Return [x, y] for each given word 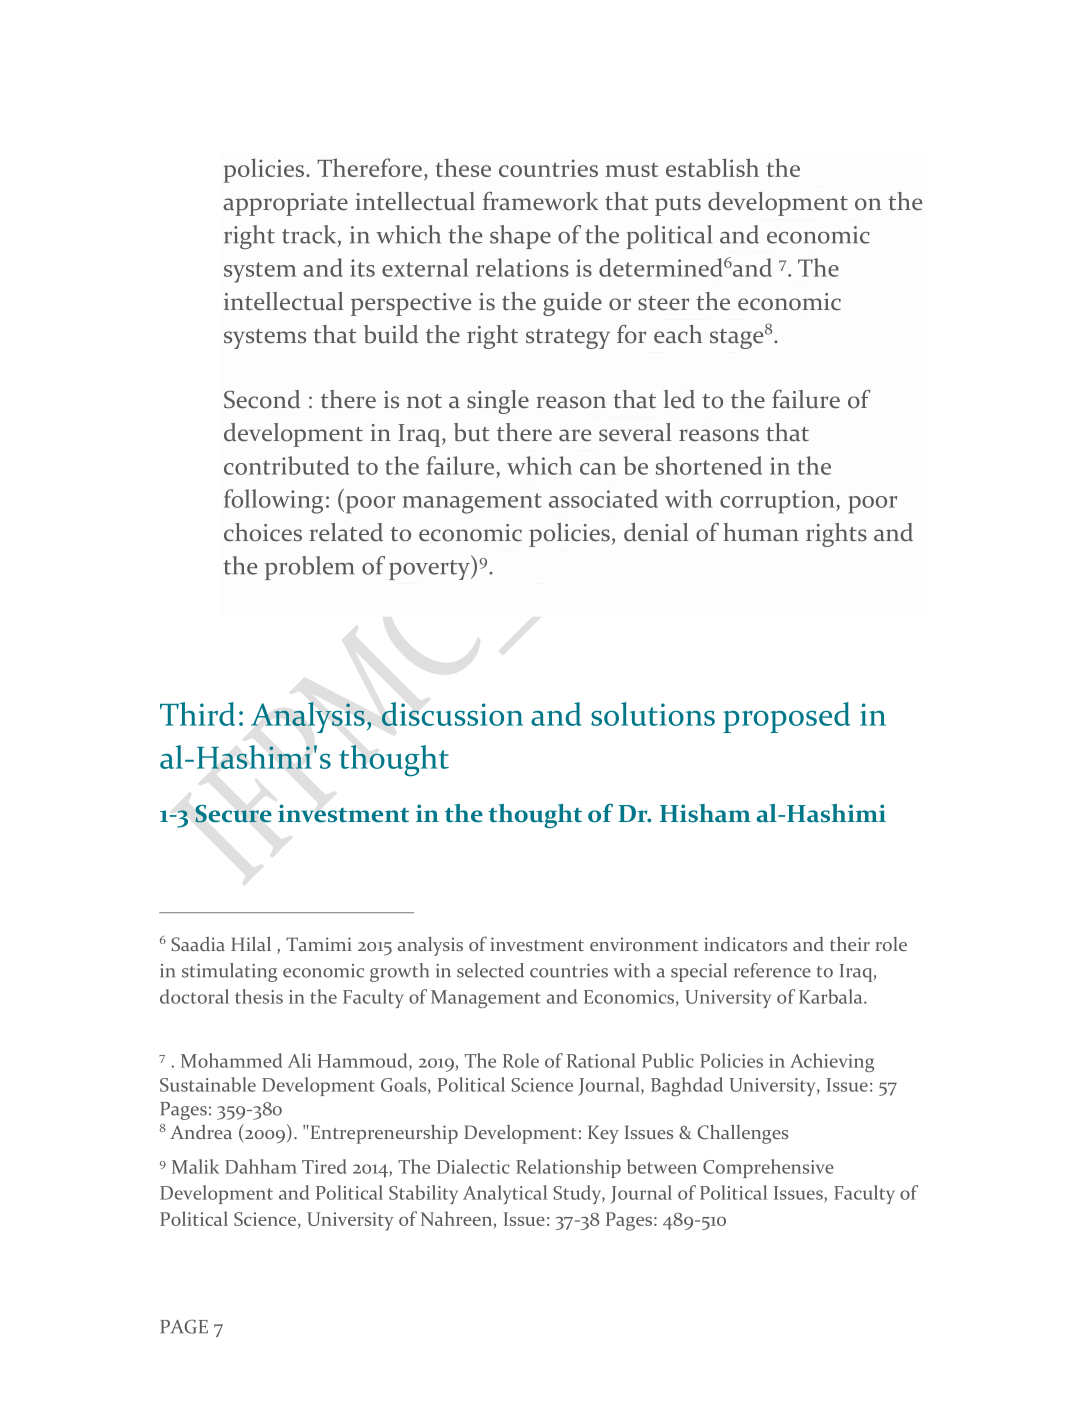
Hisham [705, 813]
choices [263, 532]
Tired [324, 1166]
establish [712, 167]
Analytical [505, 1194]
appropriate [285, 204]
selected [490, 970]
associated [603, 498]
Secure [233, 814]
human [761, 532]
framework [541, 201]
